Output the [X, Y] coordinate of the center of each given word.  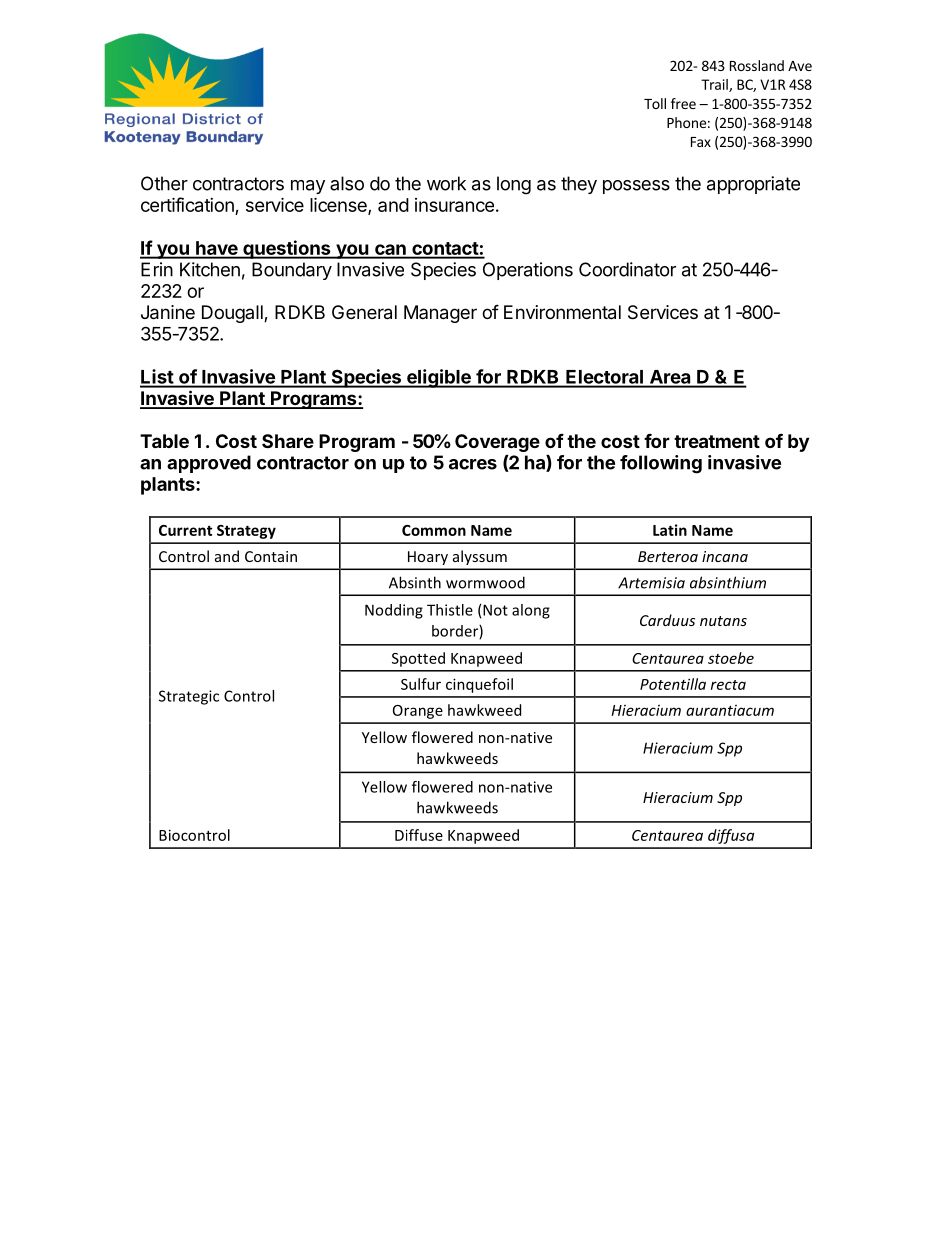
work [446, 183]
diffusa [731, 836]
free [683, 103]
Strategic [189, 697]
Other [164, 183]
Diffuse [419, 835]
